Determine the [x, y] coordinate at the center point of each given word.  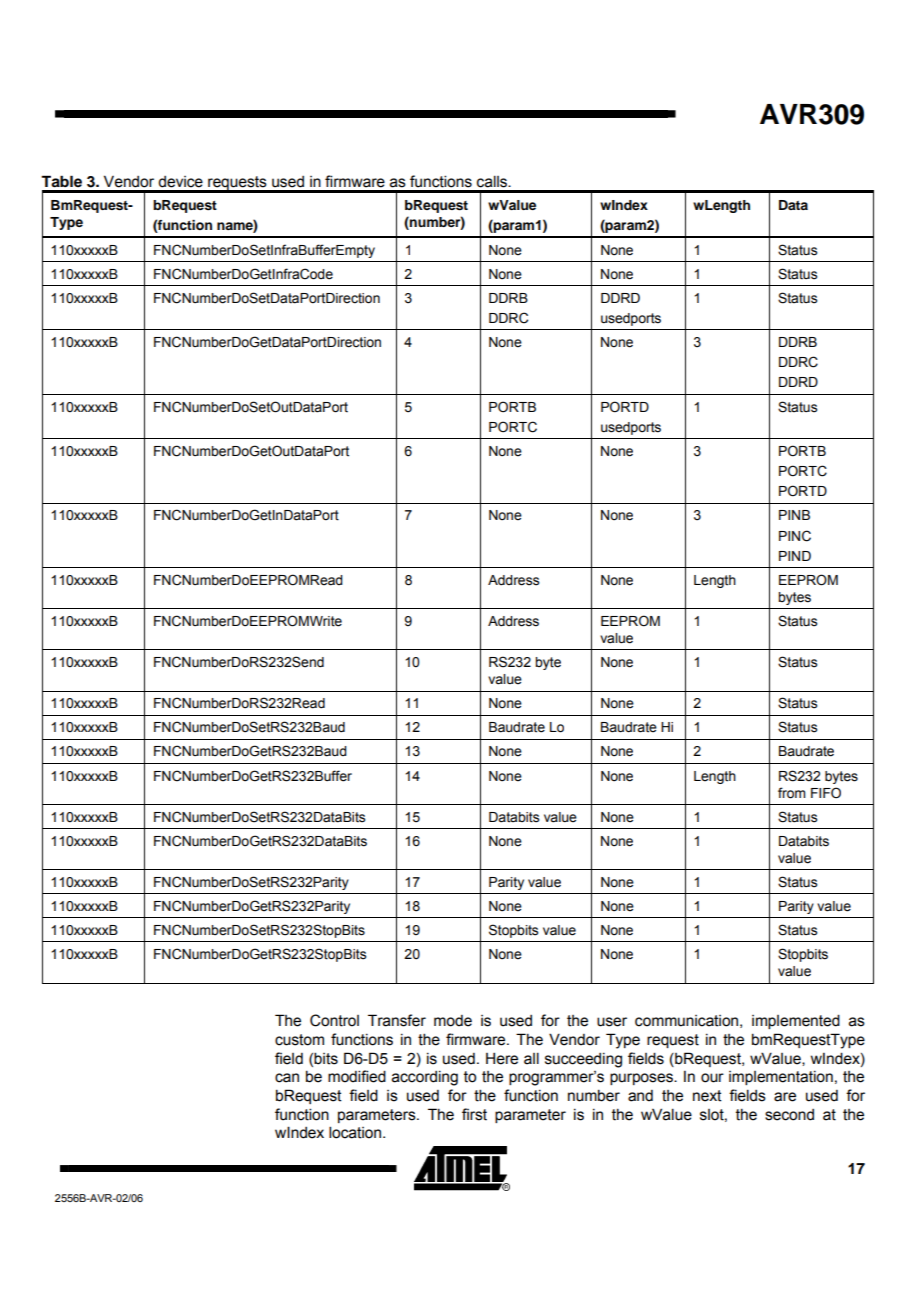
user [612, 1022]
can [287, 1078]
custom [299, 1040]
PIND [795, 556]
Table [61, 181]
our [712, 1078]
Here [502, 1058]
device [180, 182]
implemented [796, 1021]
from [791, 793]
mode [453, 1021]
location [355, 1132]
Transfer [397, 1020]
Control [334, 1020]
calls [493, 181]
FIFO [826, 793]
